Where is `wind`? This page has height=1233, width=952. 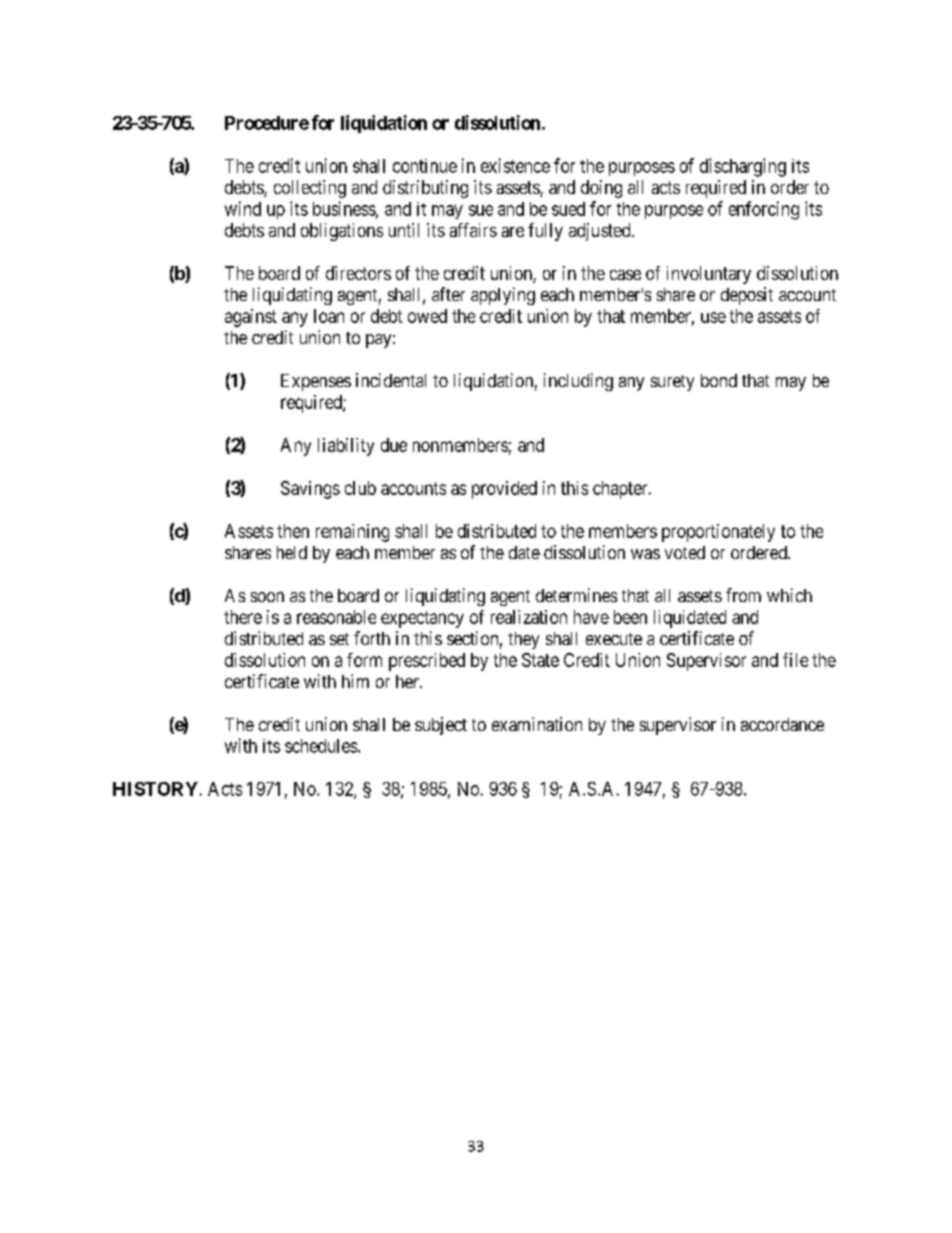
wind is located at coordinates (243, 208).
